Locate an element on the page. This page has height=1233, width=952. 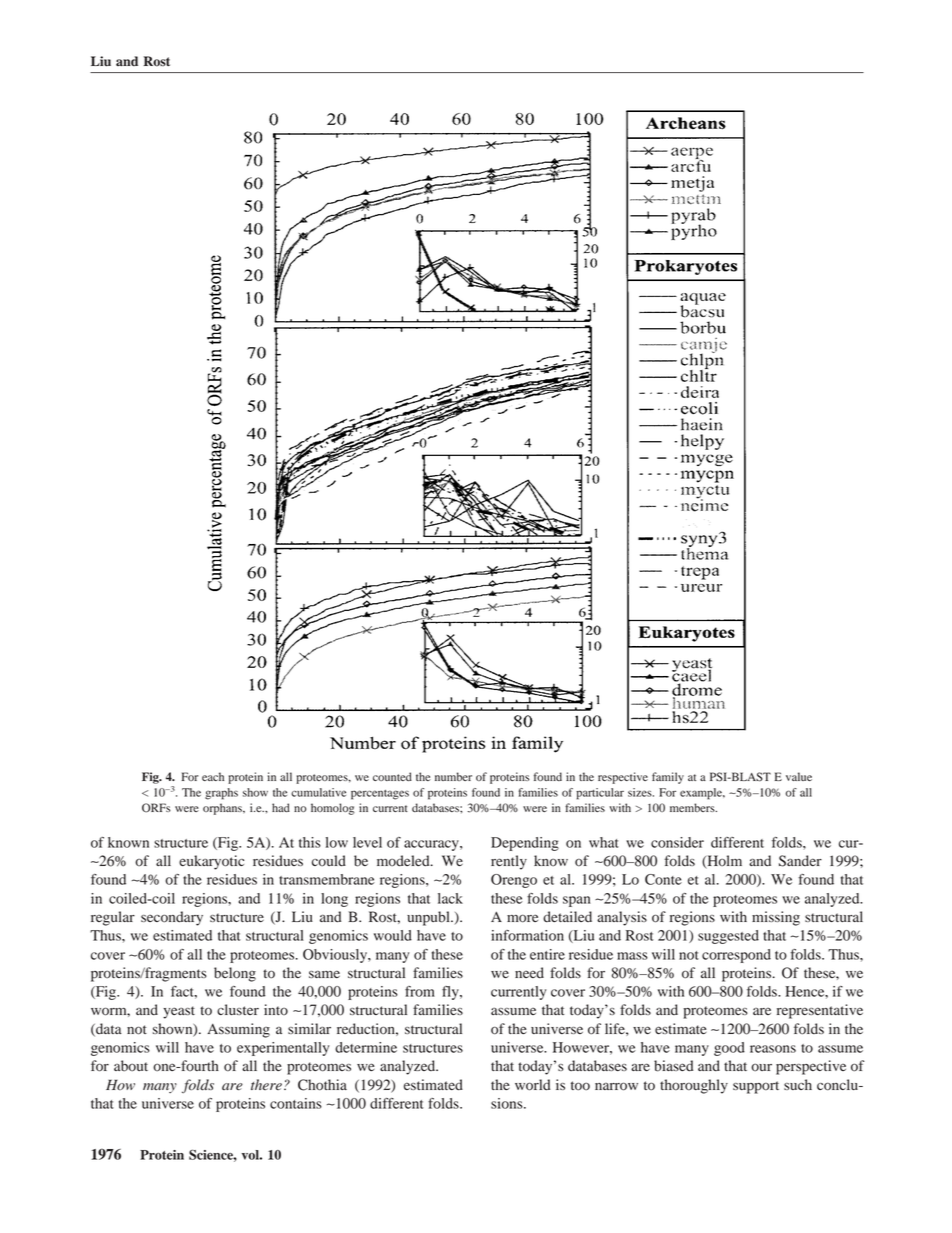
graphs is located at coordinates (221, 794).
